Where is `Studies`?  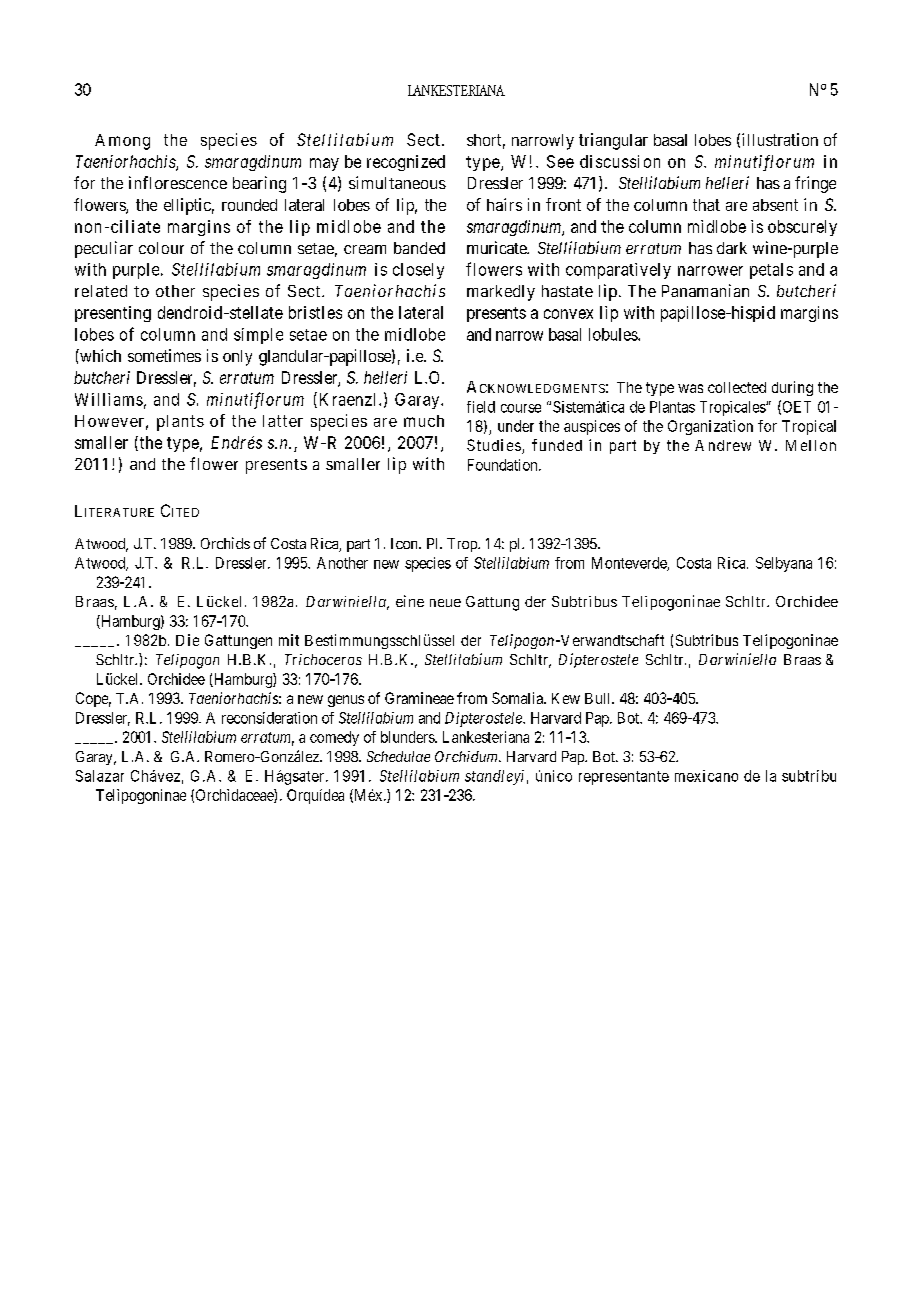 Studies is located at coordinates (494, 445).
